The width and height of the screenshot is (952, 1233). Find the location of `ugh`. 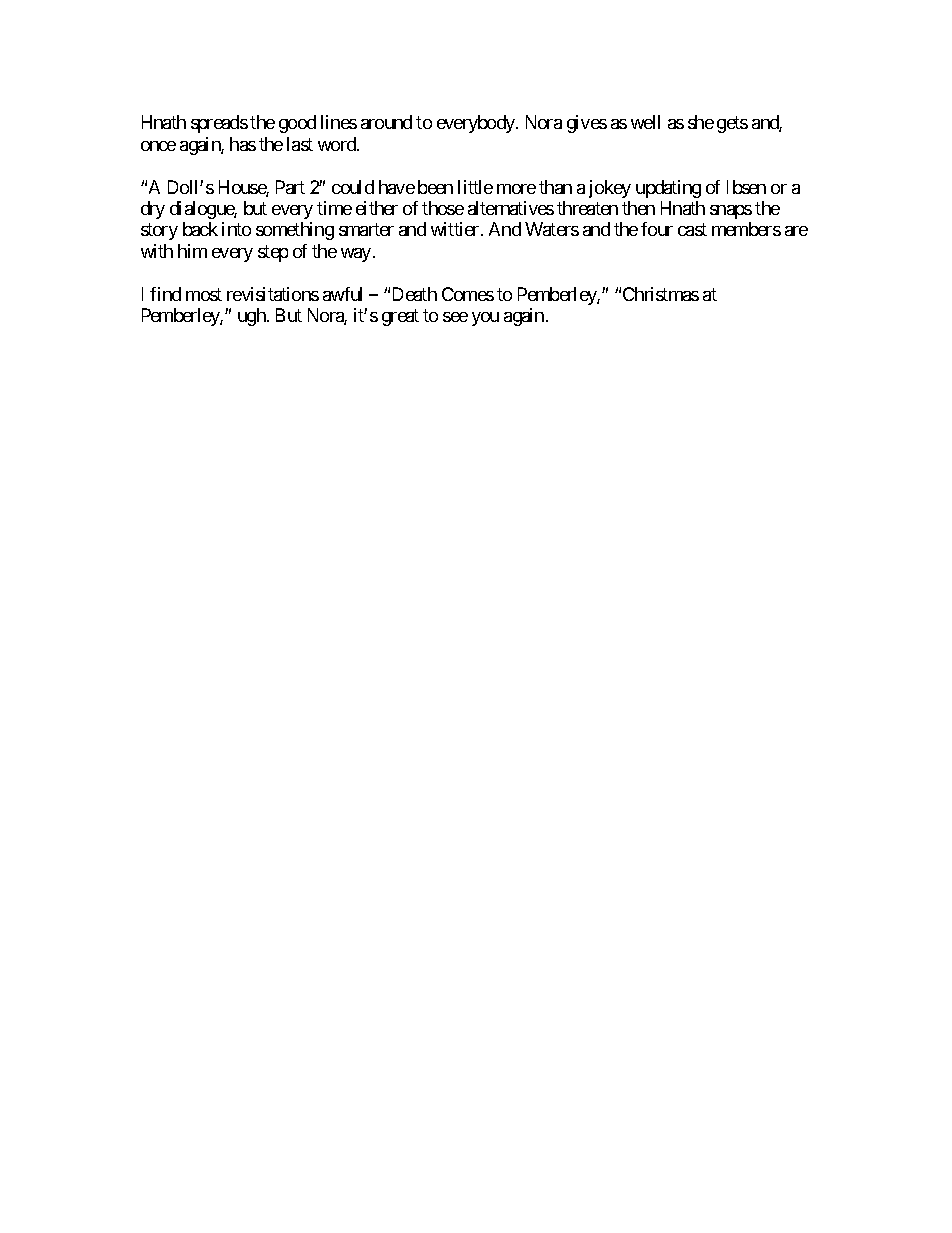

ugh is located at coordinates (253, 317).
